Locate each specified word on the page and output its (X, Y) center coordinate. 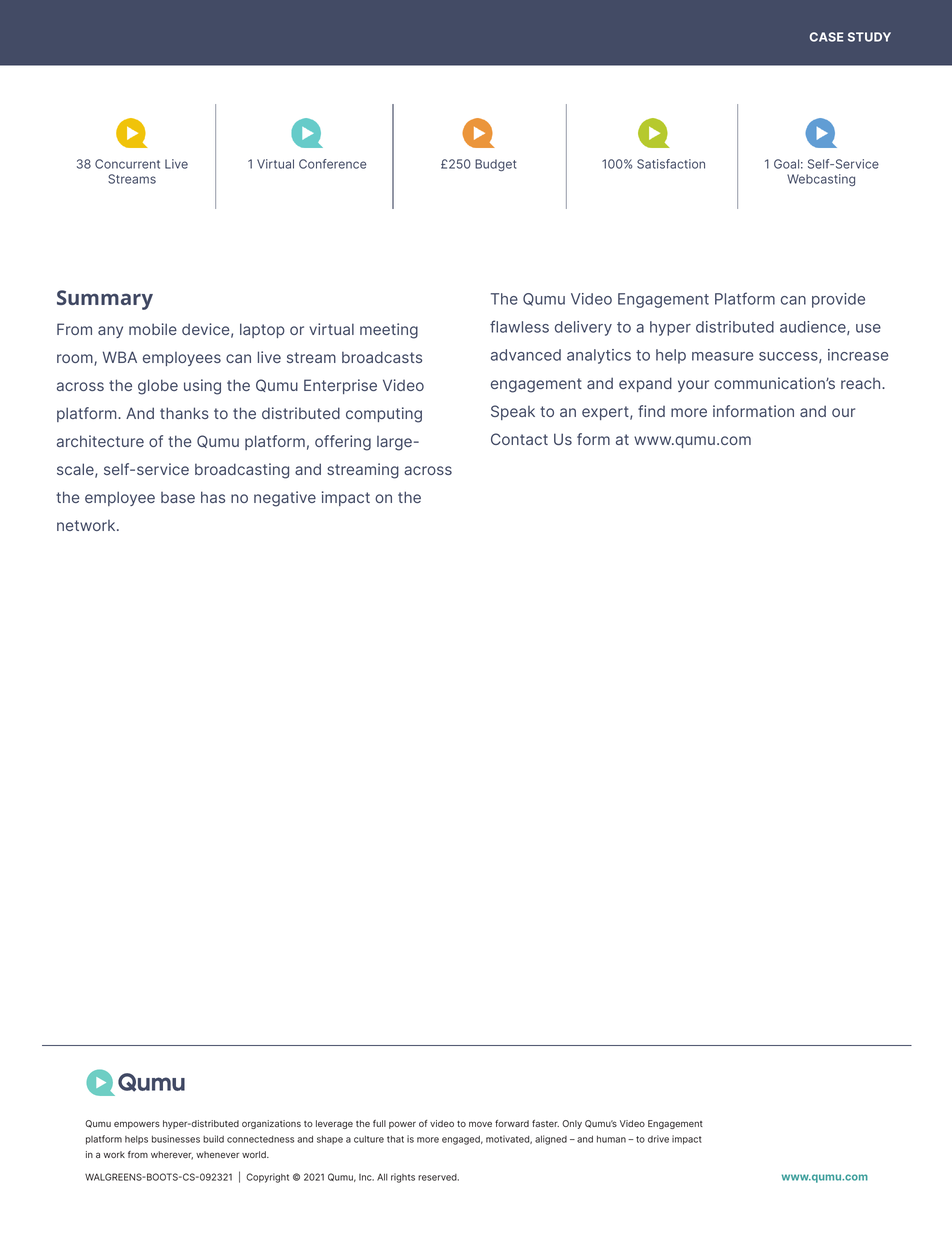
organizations (271, 1124)
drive (658, 1139)
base (178, 497)
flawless (519, 326)
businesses (176, 1139)
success (789, 357)
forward (512, 1123)
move (480, 1124)
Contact (519, 439)
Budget (496, 165)
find (651, 411)
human (611, 1139)
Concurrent (127, 164)
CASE (827, 37)
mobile (153, 329)
